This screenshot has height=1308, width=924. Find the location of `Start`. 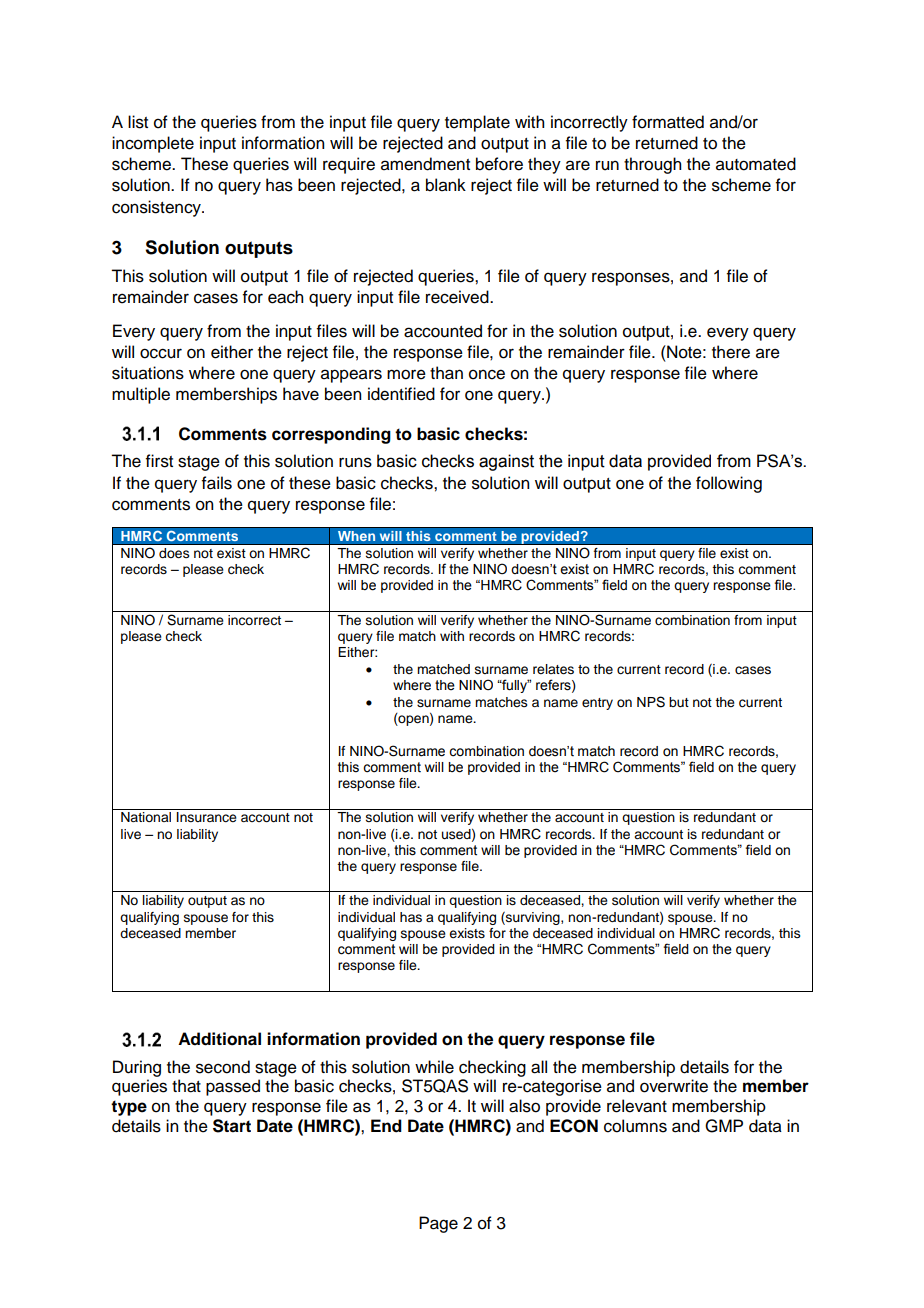

Start is located at coordinates (232, 1126).
